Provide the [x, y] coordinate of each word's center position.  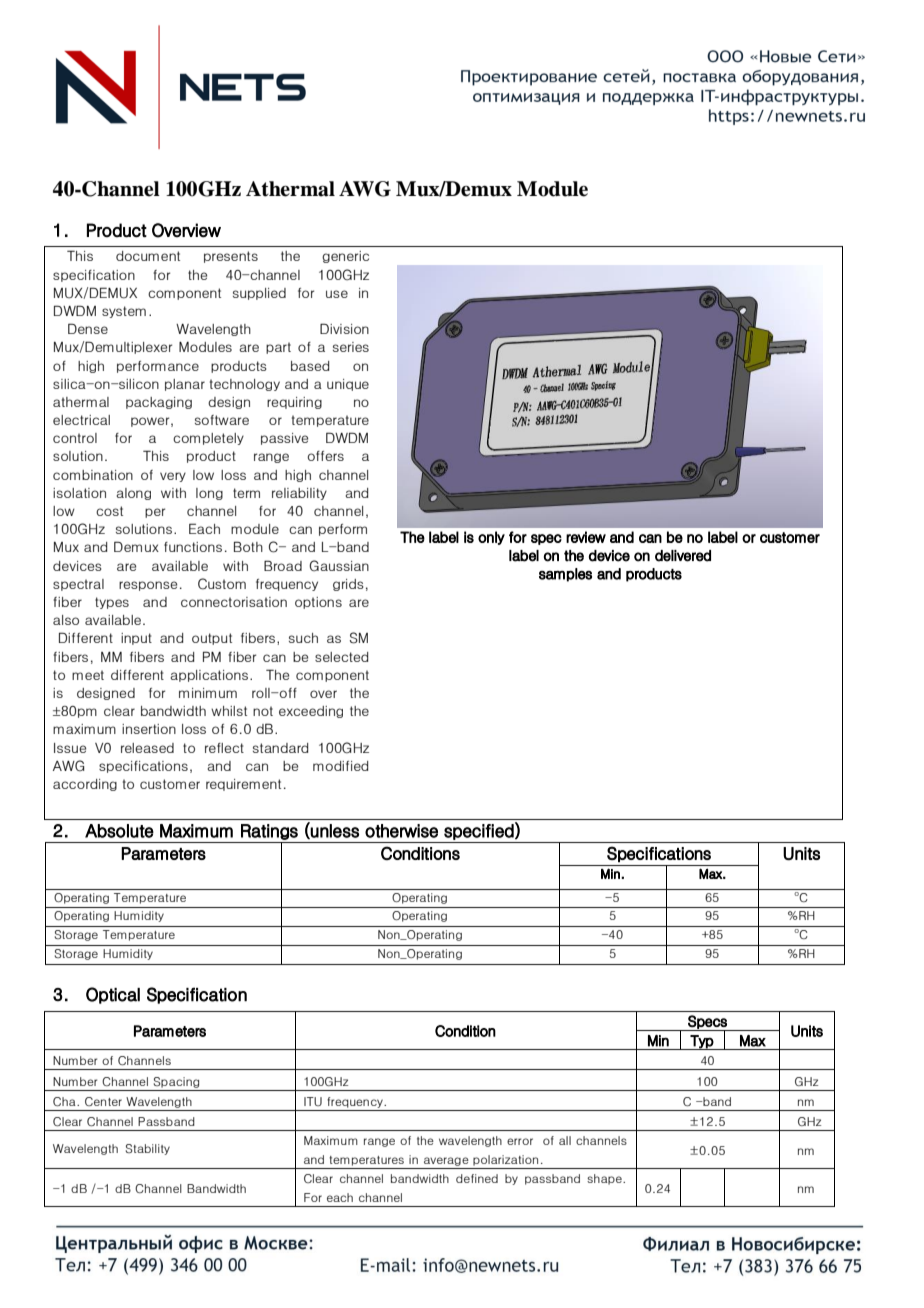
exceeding [311, 712]
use [337, 294]
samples [565, 575]
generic [345, 257]
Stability [148, 1149]
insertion [149, 729]
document [148, 256]
